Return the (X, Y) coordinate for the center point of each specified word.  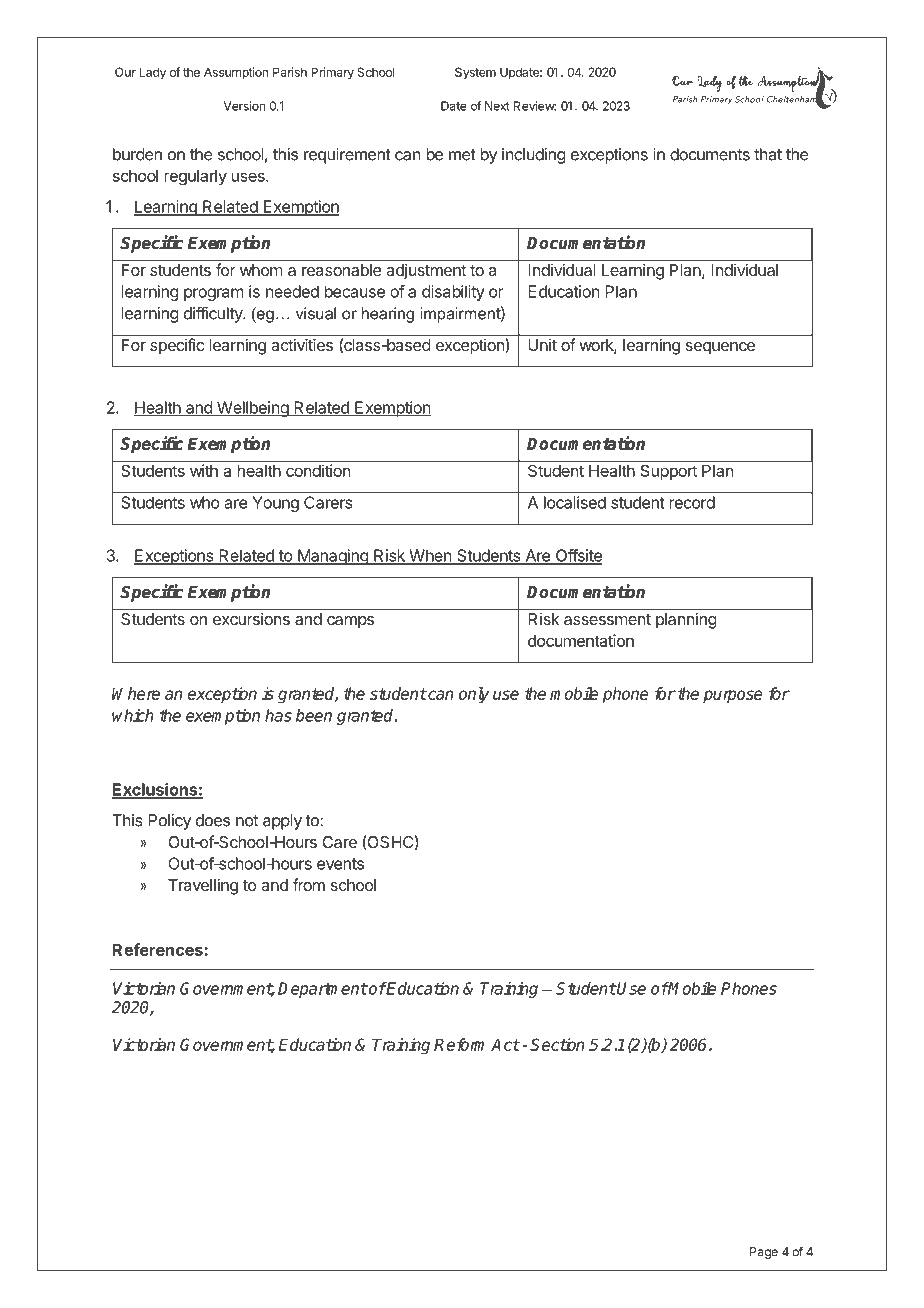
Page (764, 1253)
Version (244, 106)
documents (710, 154)
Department (323, 990)
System (475, 73)
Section (557, 1044)
